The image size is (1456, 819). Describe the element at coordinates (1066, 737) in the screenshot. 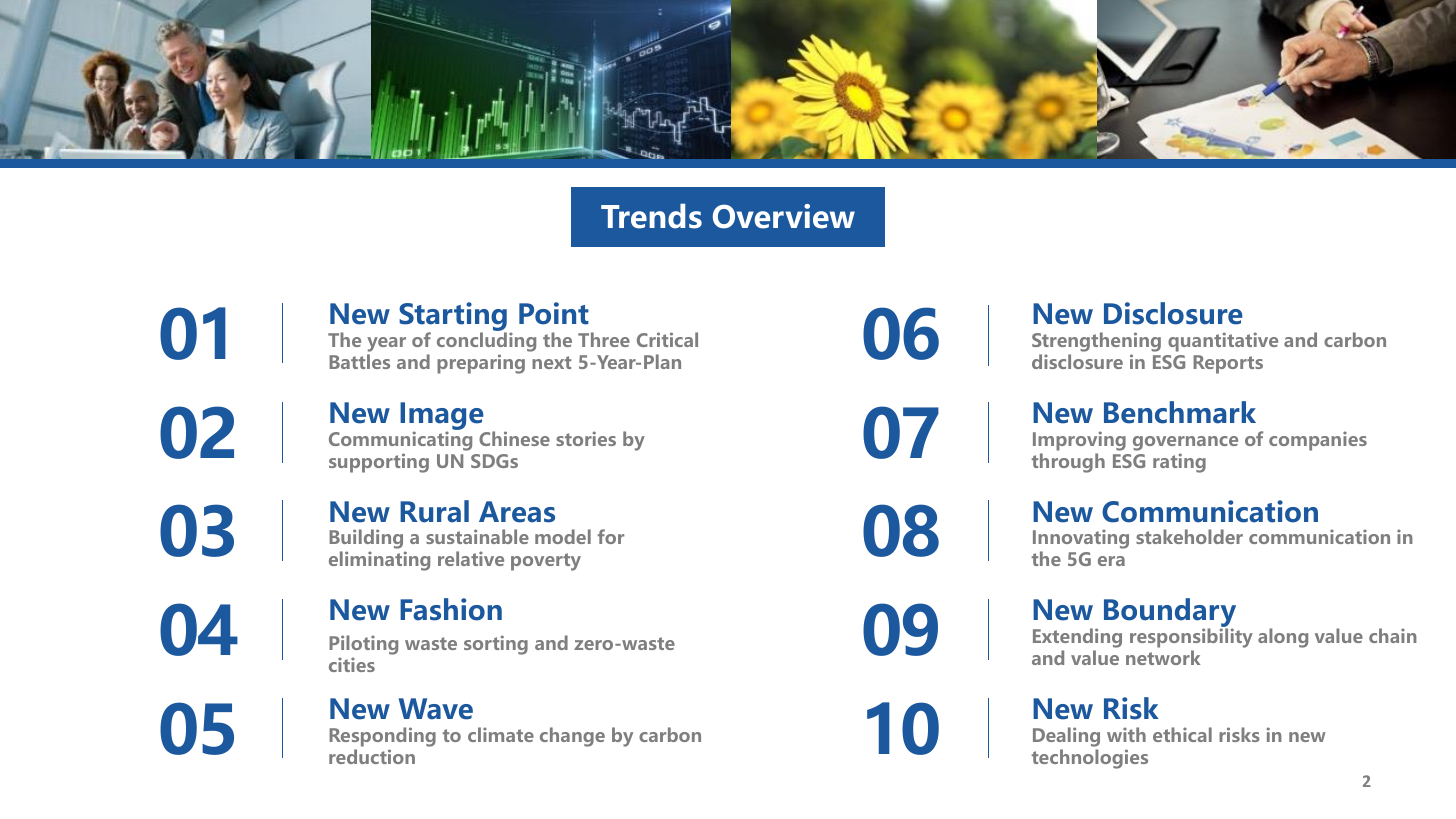

I see `Dealing` at that location.
